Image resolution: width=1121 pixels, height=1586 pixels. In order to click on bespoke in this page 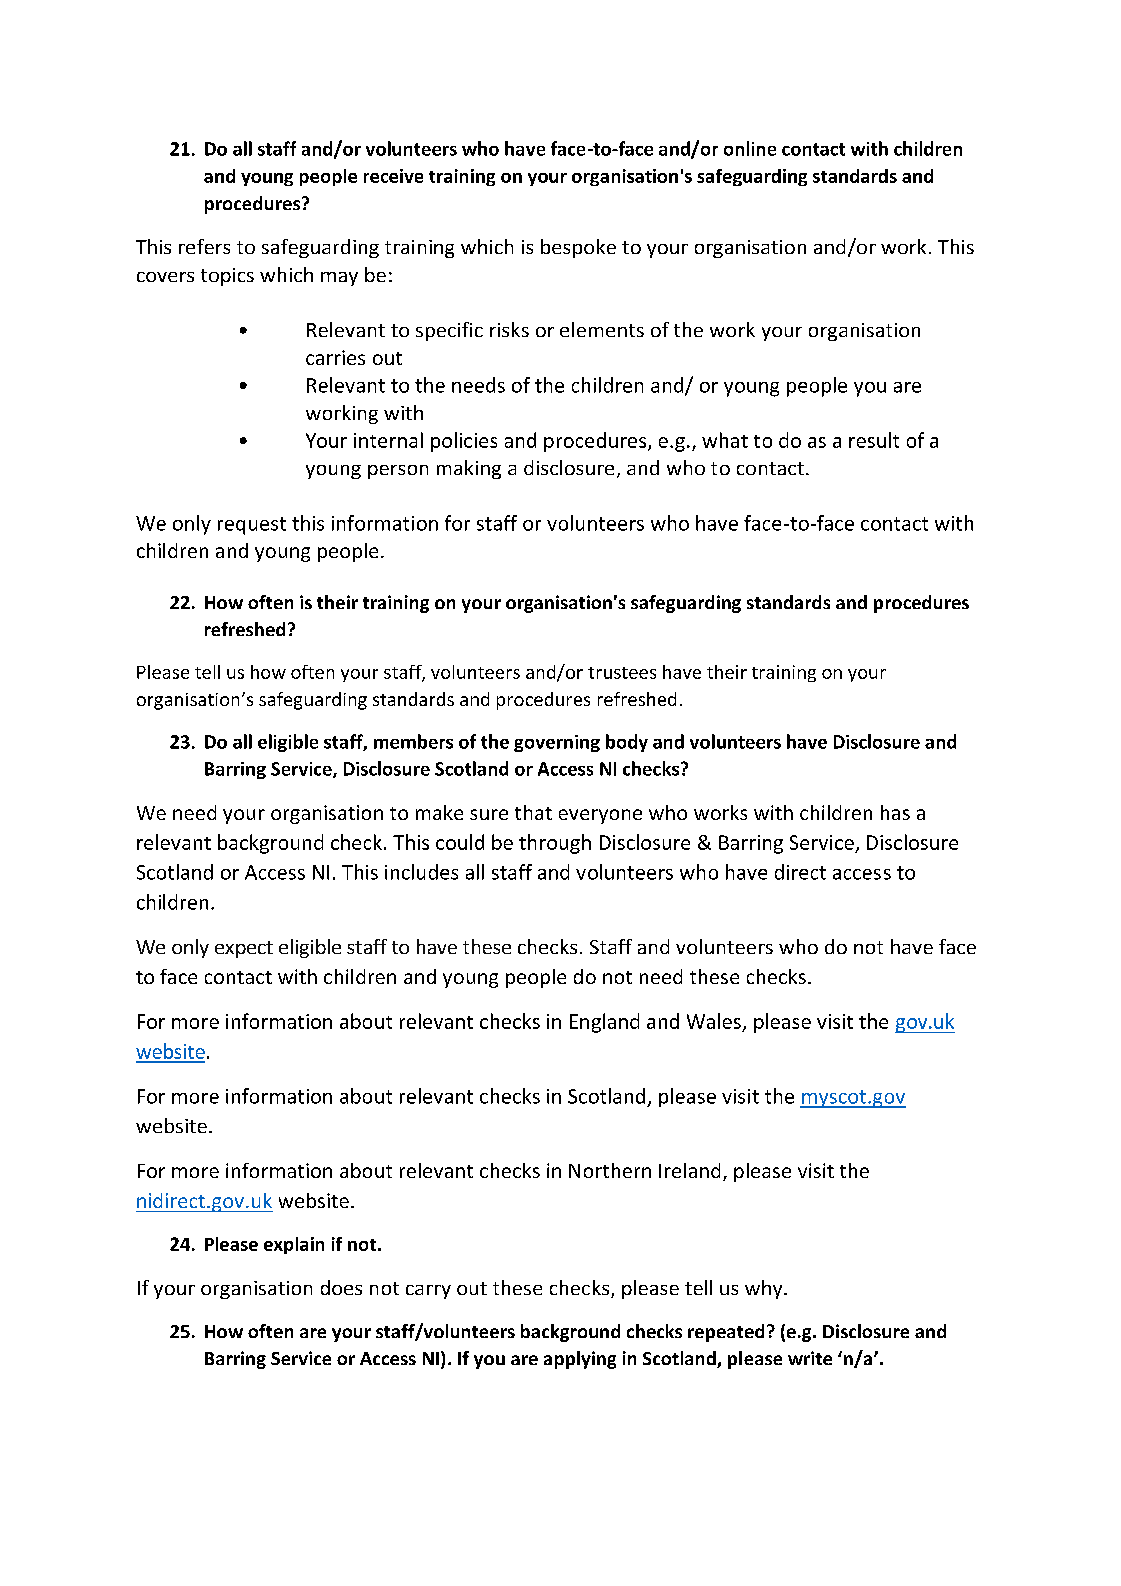, I will do `click(578, 248)`.
